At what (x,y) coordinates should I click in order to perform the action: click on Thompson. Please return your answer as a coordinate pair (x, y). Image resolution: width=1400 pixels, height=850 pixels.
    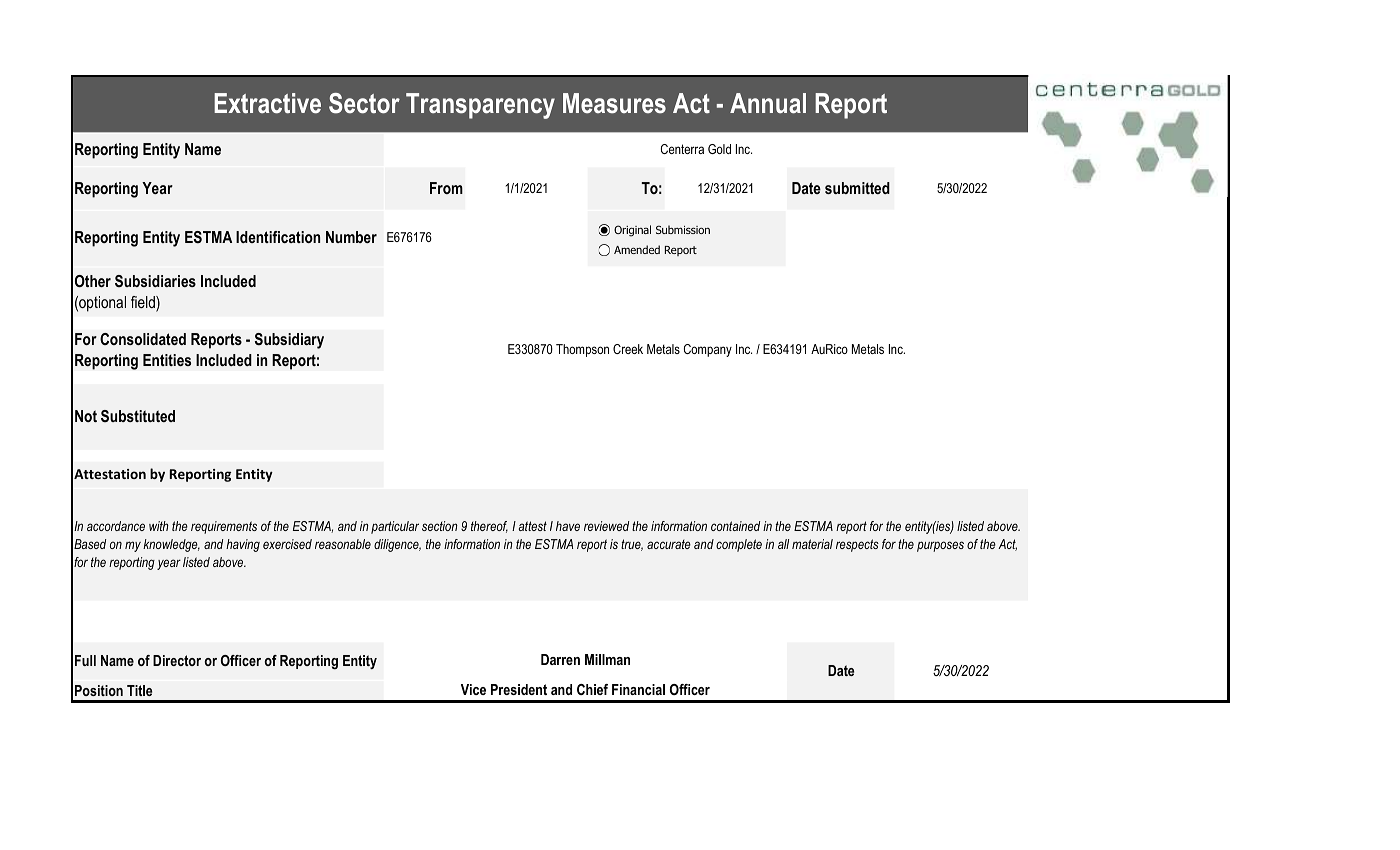
    Looking at the image, I should click on (582, 350).
